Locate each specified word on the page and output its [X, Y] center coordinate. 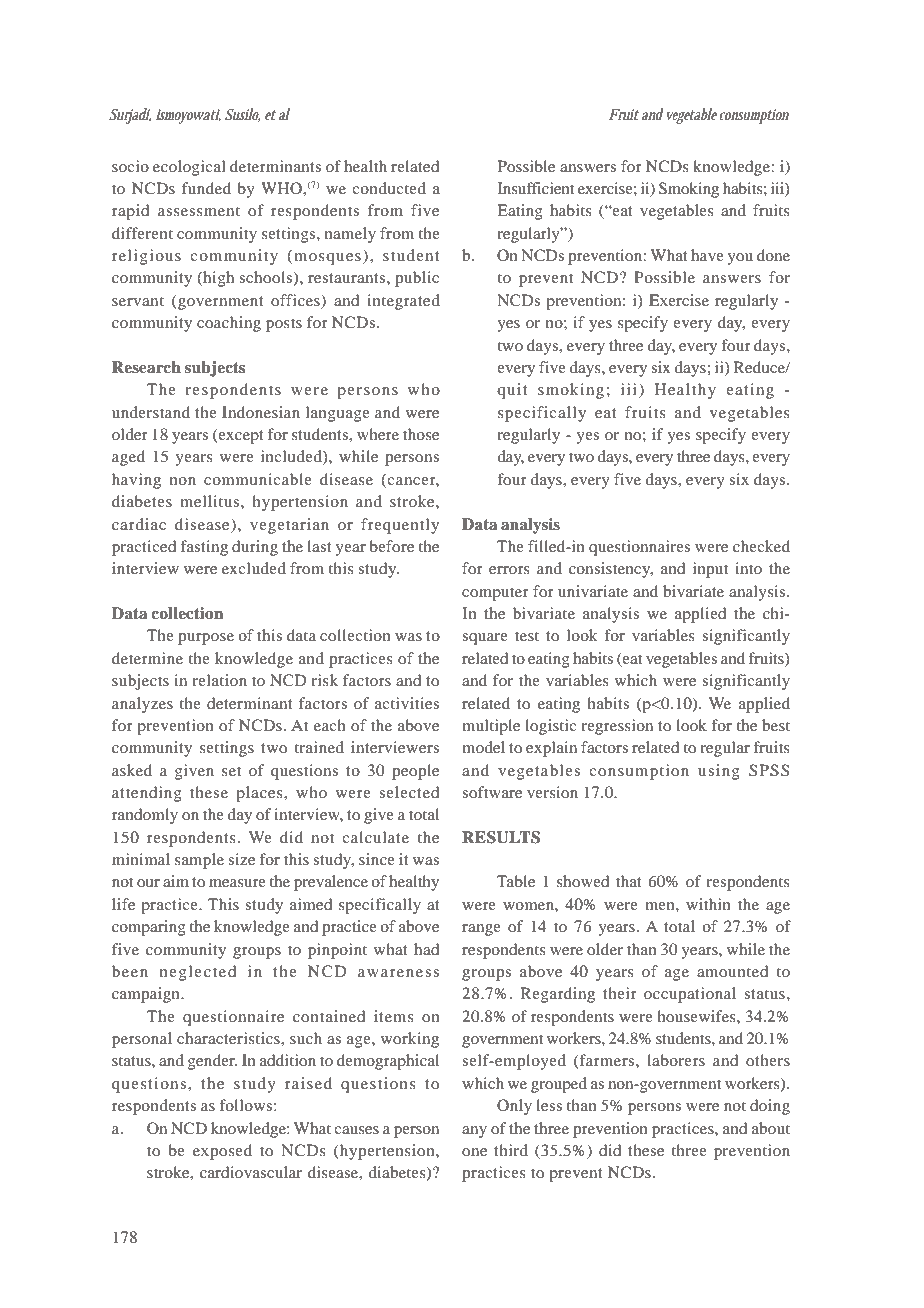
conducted [389, 188]
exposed [222, 1152]
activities [407, 703]
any [474, 1132]
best [776, 725]
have [707, 255]
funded [206, 188]
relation [219, 680]
